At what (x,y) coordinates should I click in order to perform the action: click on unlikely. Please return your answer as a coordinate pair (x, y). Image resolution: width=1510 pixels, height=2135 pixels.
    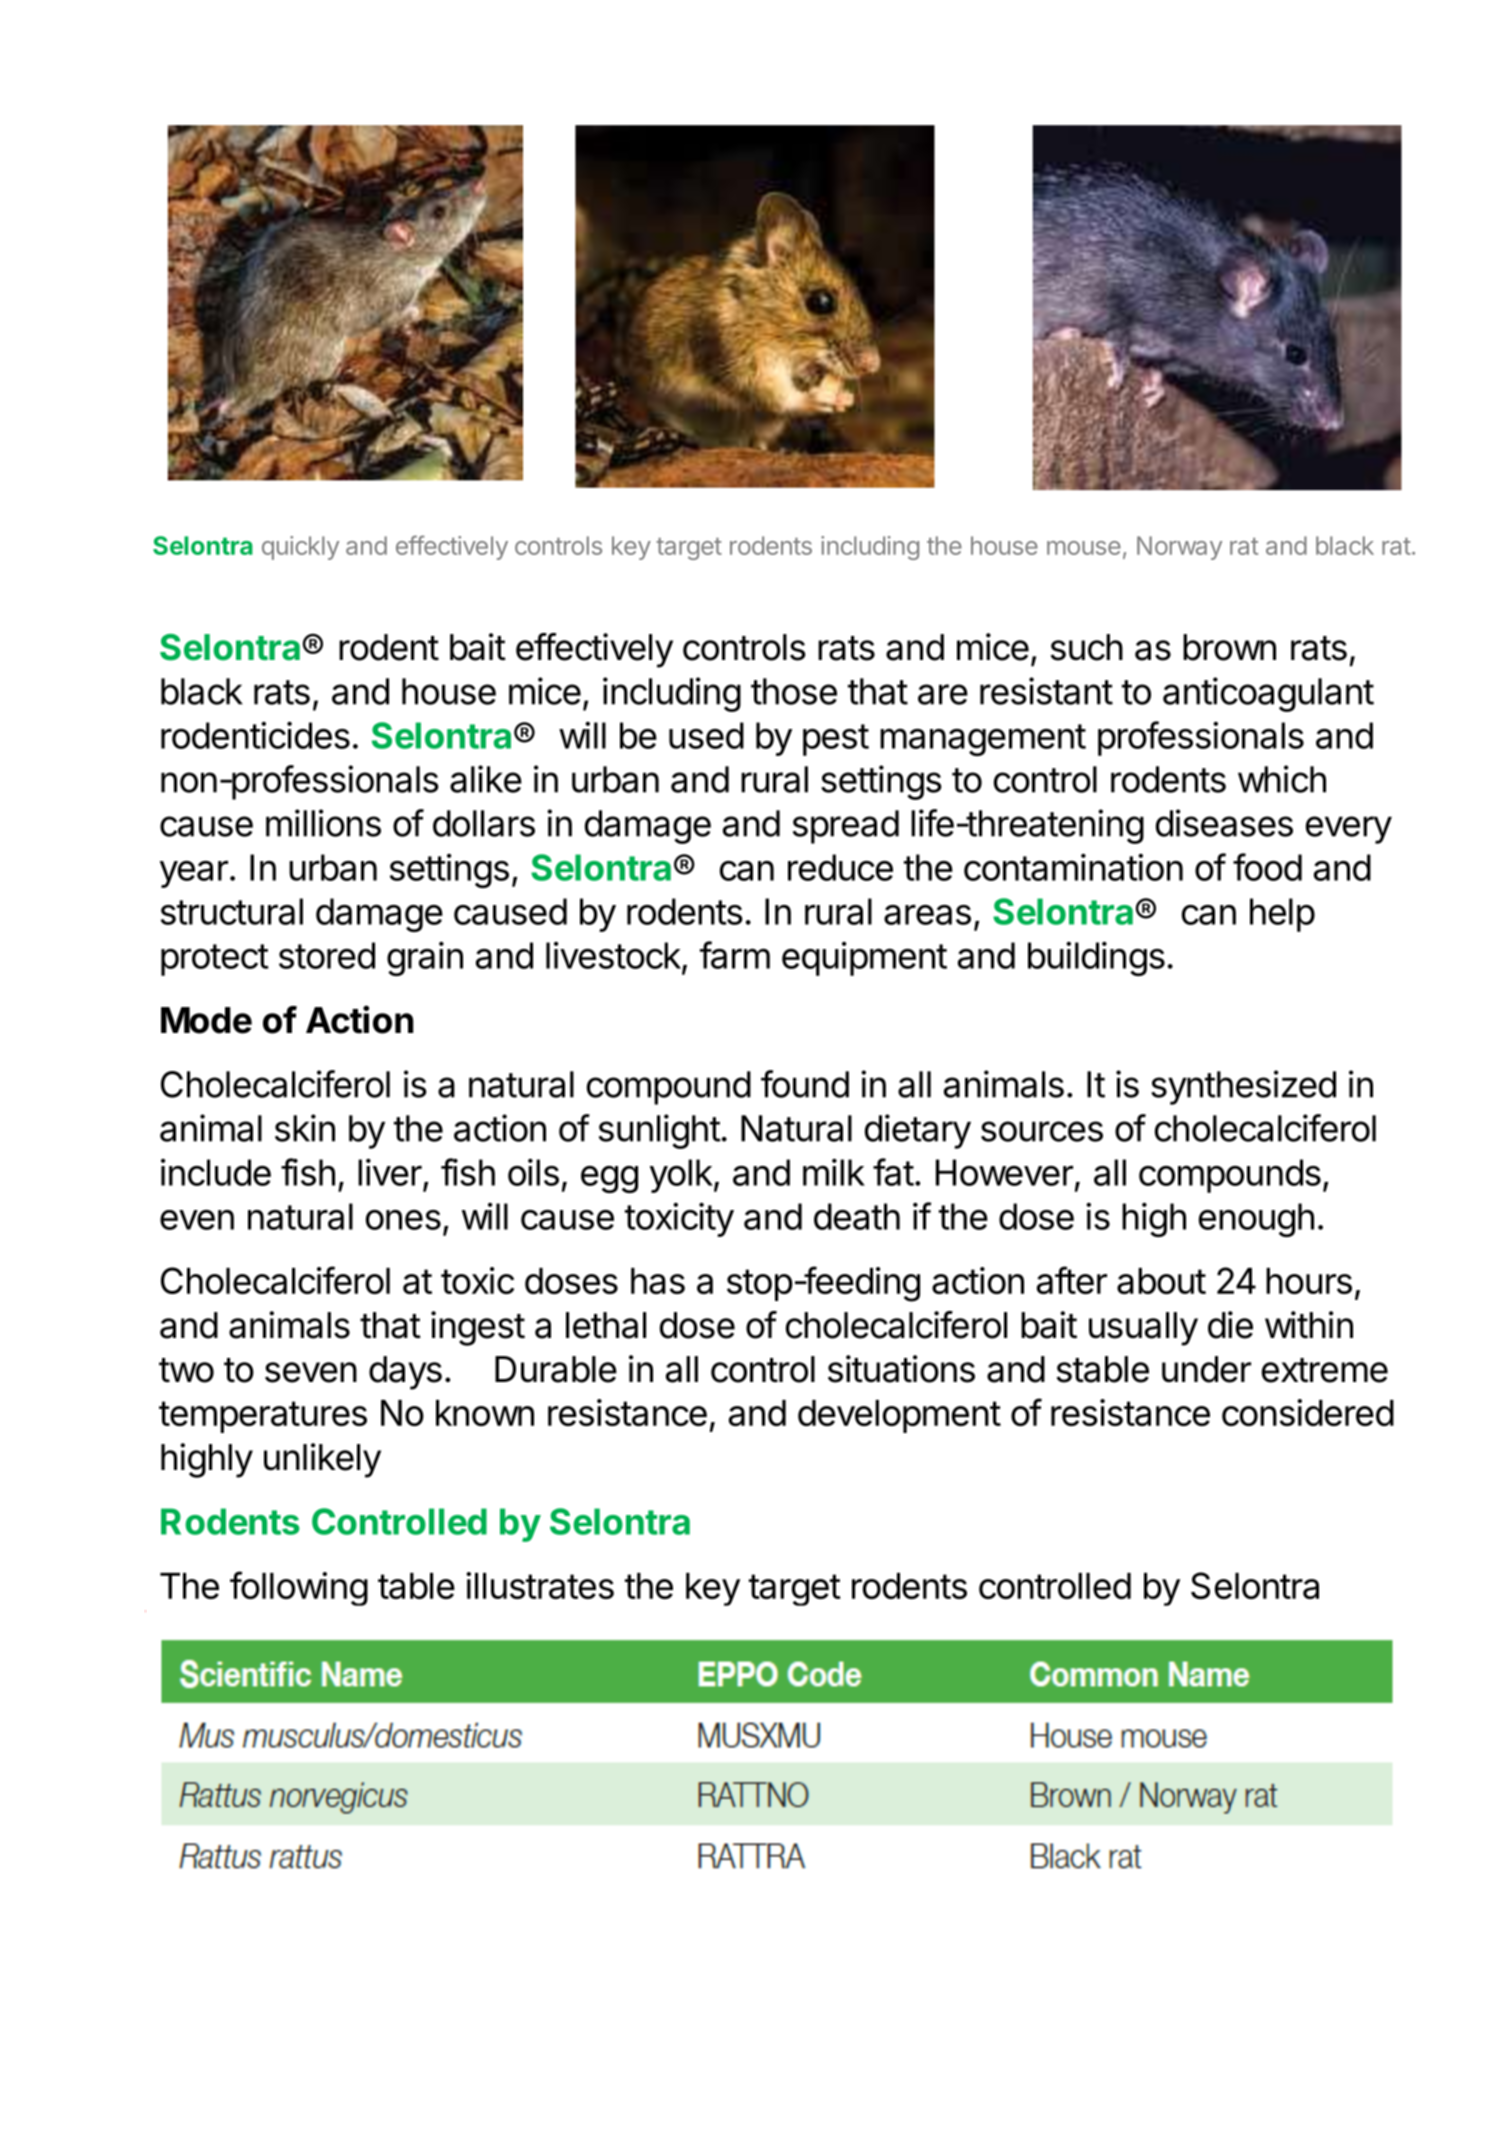
    Looking at the image, I should click on (322, 1460).
